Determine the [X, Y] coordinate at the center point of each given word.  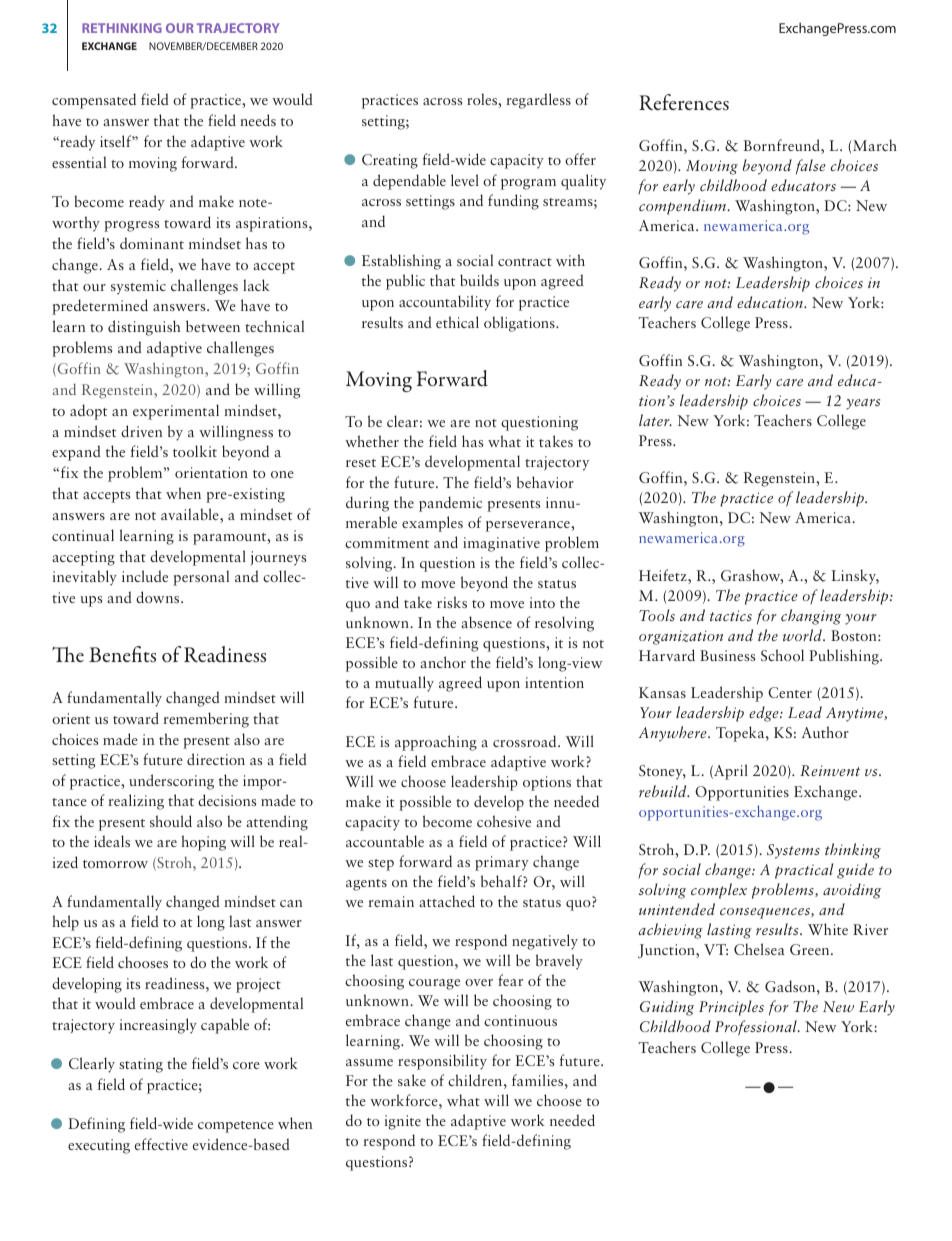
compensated [94, 101]
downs [159, 597]
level [465, 180]
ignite [403, 1122]
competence [236, 1127]
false [811, 167]
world [803, 635]
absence [486, 622]
